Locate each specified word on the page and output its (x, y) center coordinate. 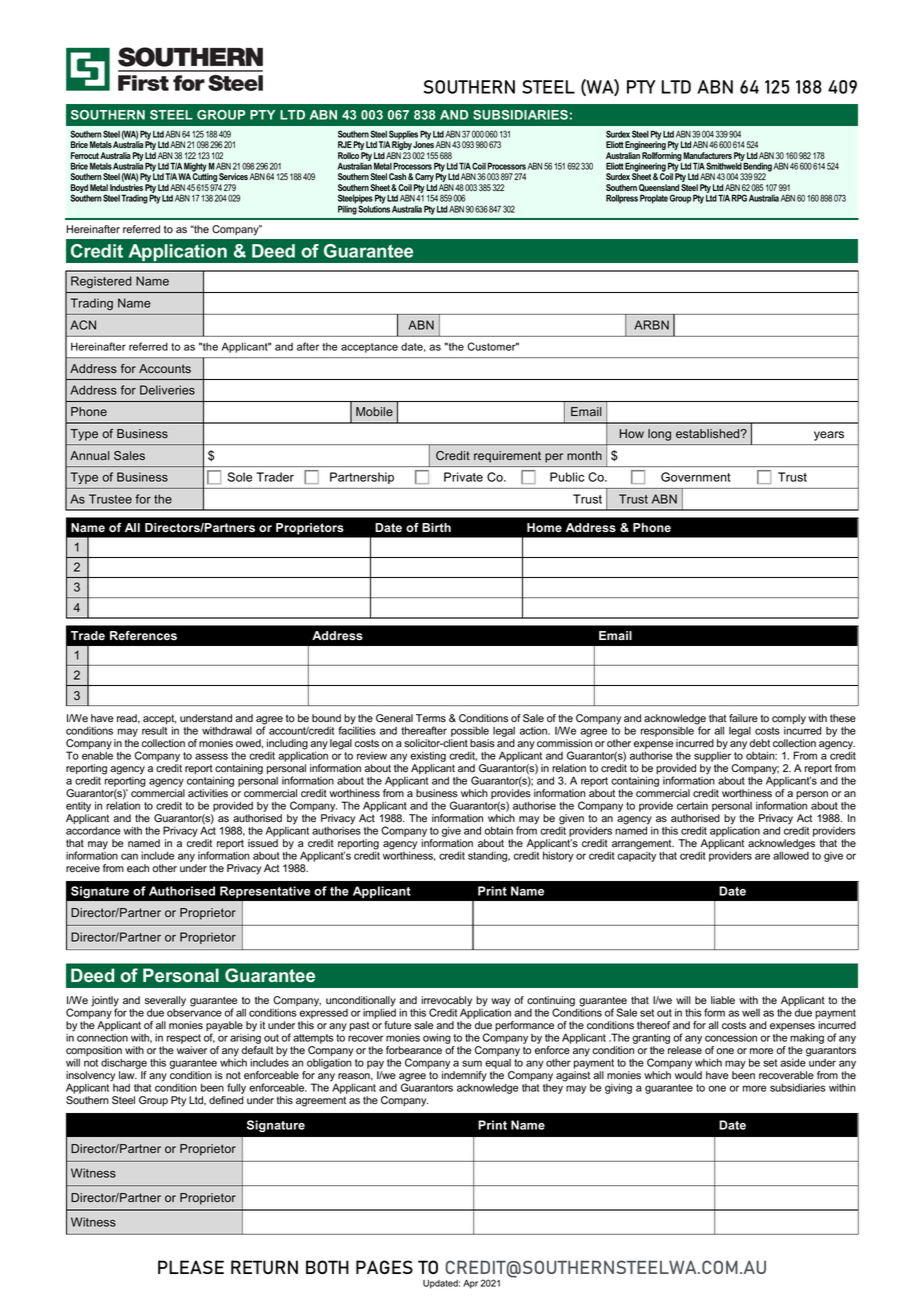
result (154, 731)
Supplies (403, 136)
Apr (470, 1284)
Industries (126, 187)
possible (469, 733)
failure (743, 718)
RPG (739, 198)
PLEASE (191, 1267)
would (688, 1075)
